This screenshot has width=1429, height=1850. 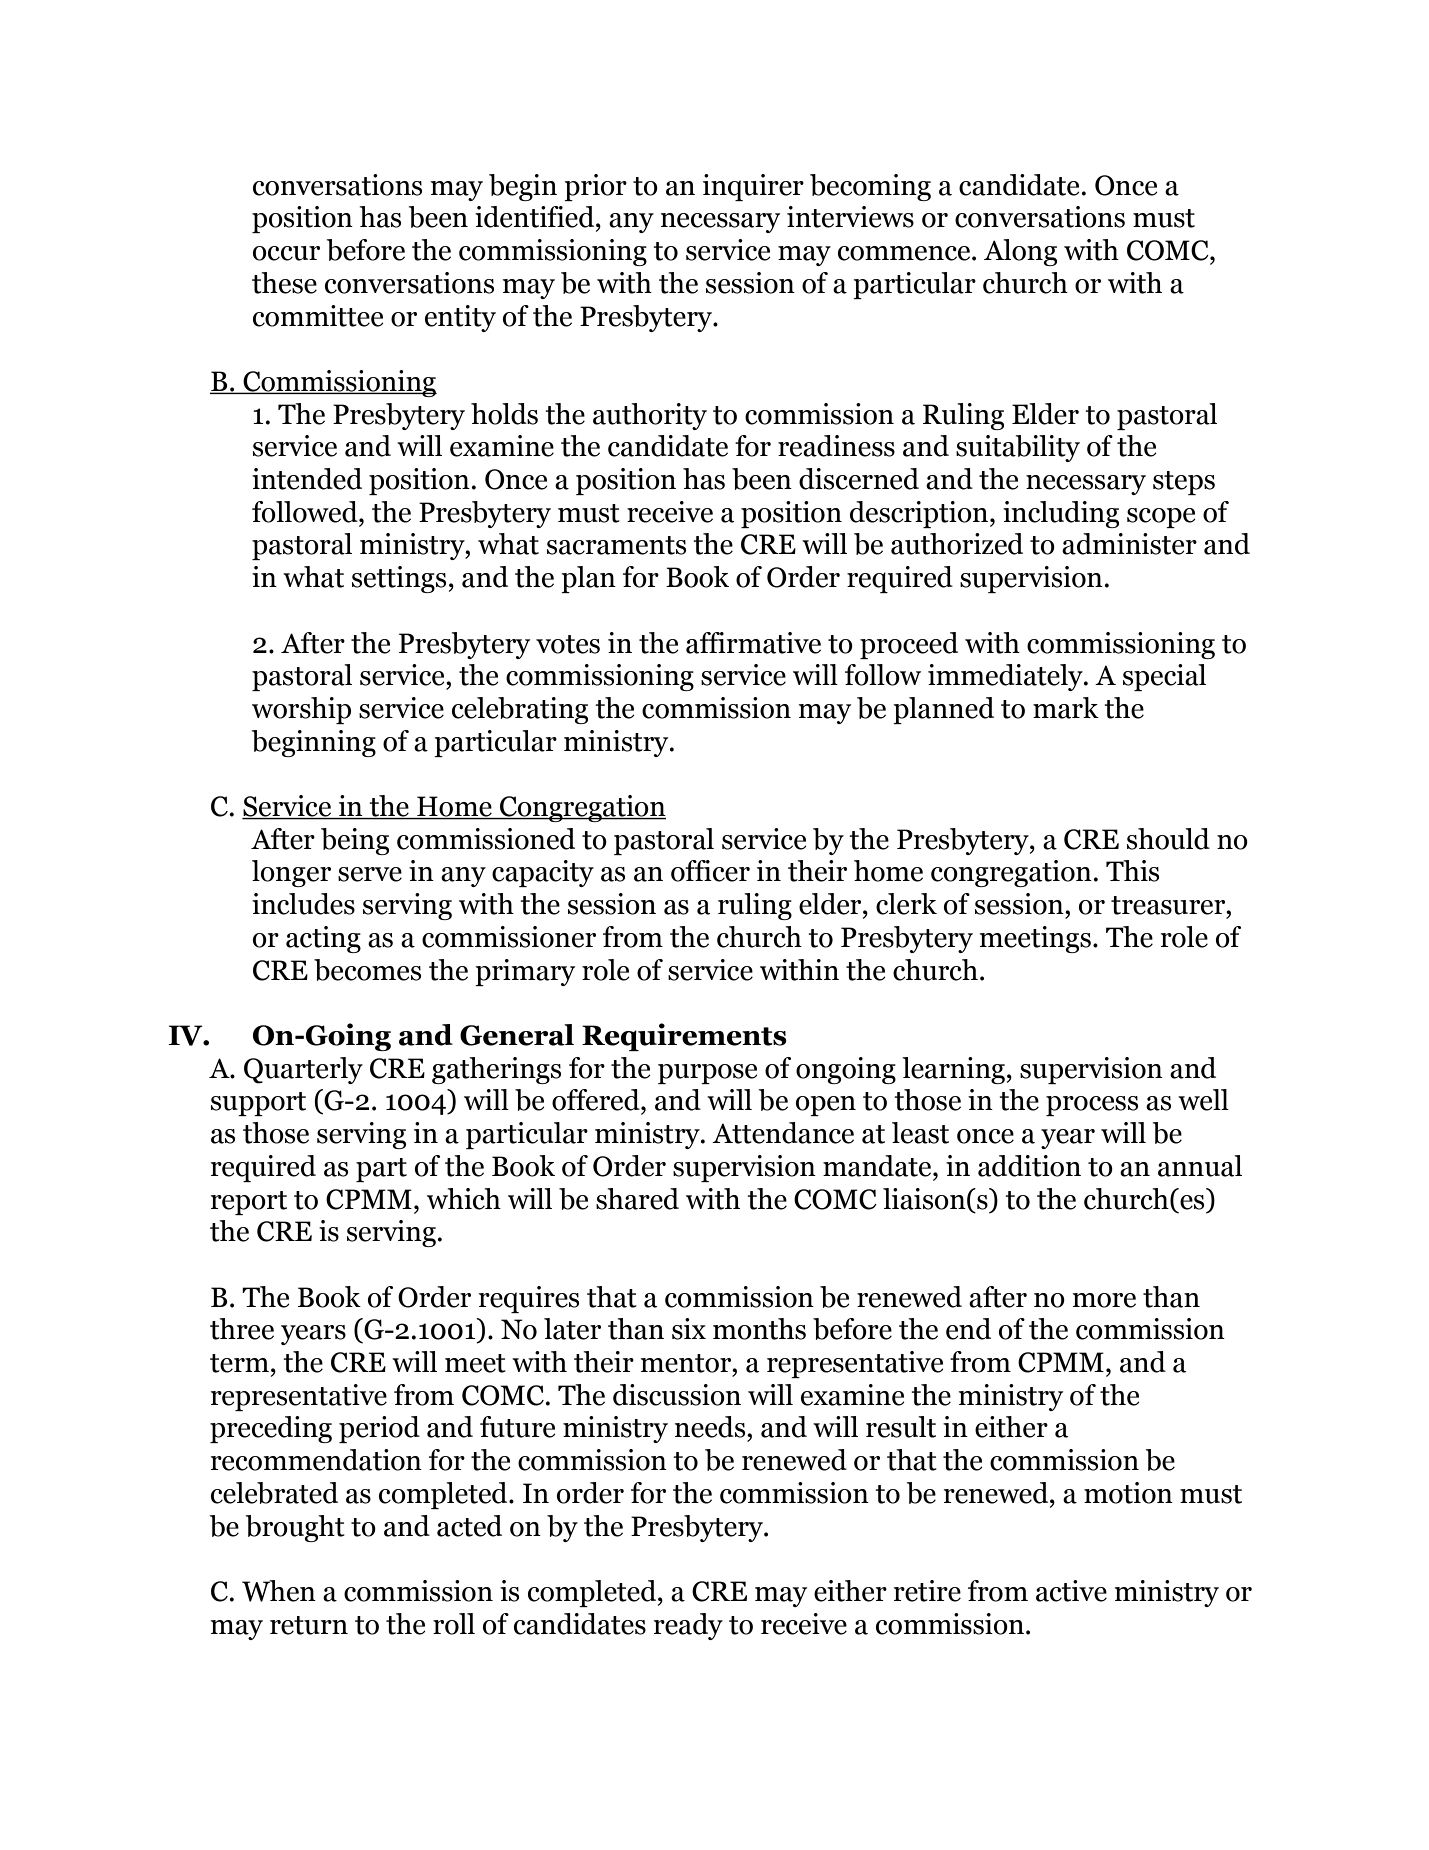 I want to click on more, so click(x=1104, y=1300).
